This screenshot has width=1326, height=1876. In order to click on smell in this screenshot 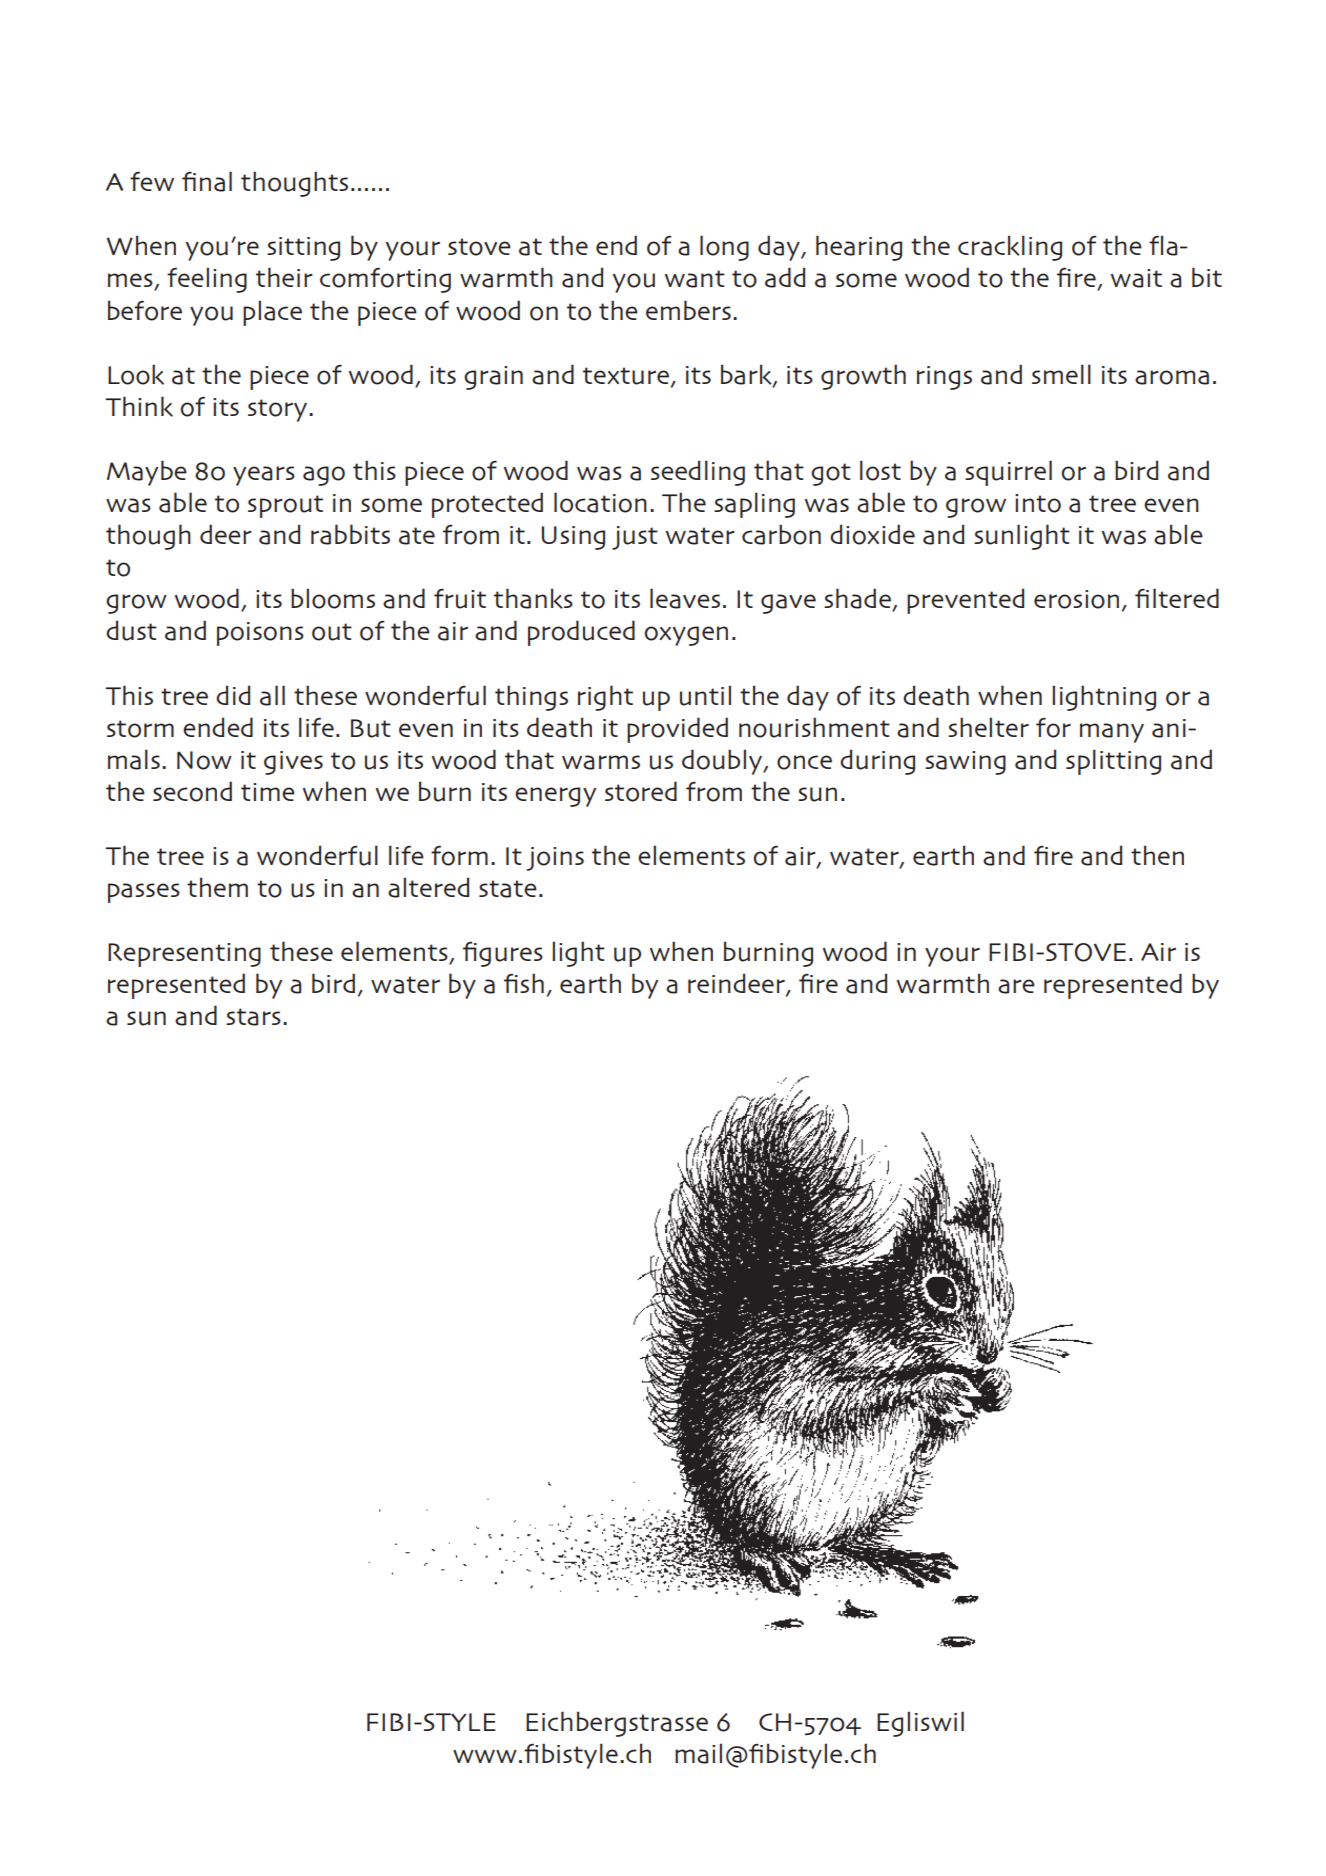, I will do `click(1061, 374)`.
